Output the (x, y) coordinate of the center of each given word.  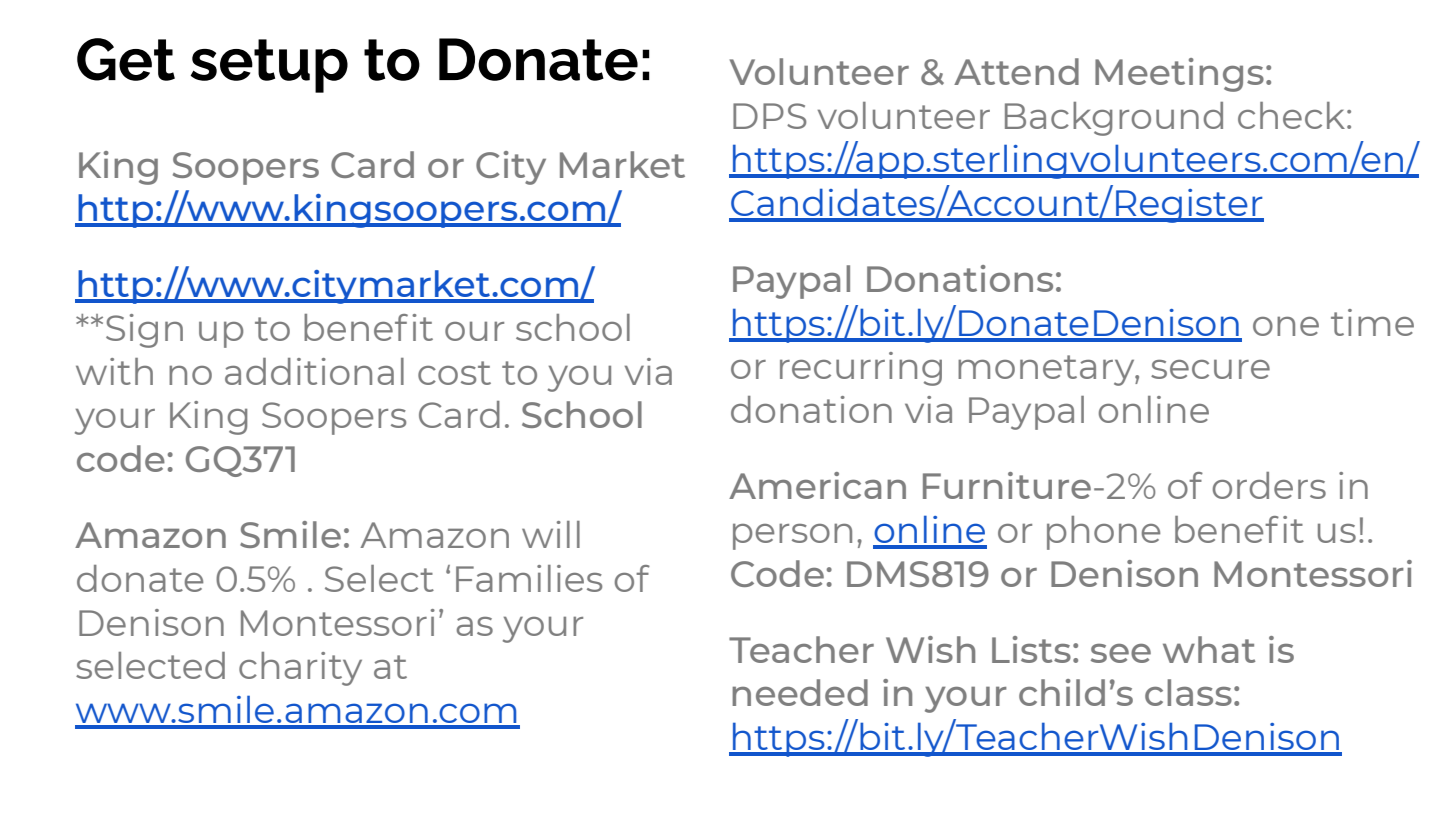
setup (269, 66)
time (1372, 322)
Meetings (1179, 75)
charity (300, 669)
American (817, 485)
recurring (861, 369)
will (551, 534)
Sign (144, 331)
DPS (769, 116)
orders (1269, 485)
